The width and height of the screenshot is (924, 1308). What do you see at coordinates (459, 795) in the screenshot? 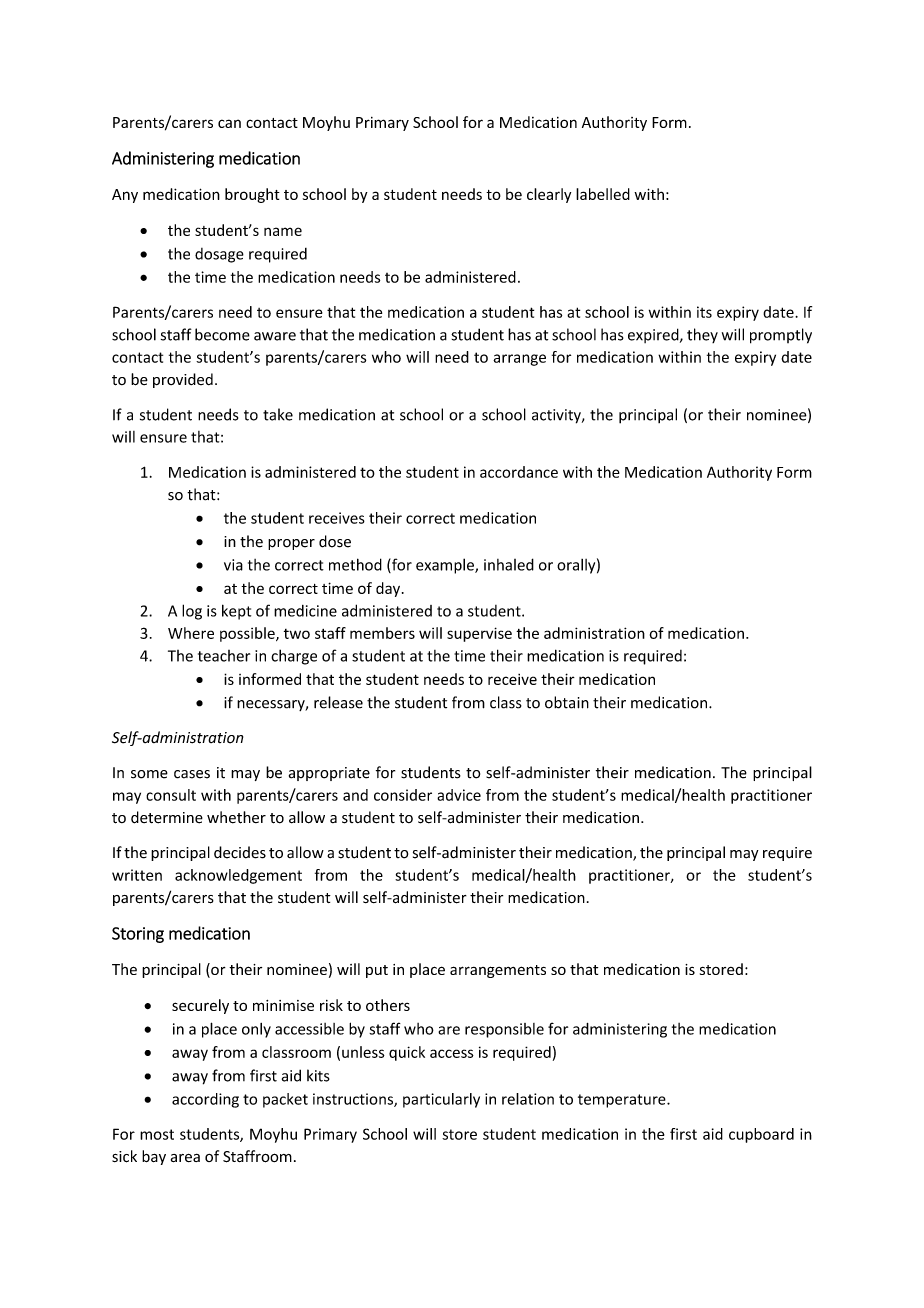
I see `advice` at bounding box center [459, 795].
